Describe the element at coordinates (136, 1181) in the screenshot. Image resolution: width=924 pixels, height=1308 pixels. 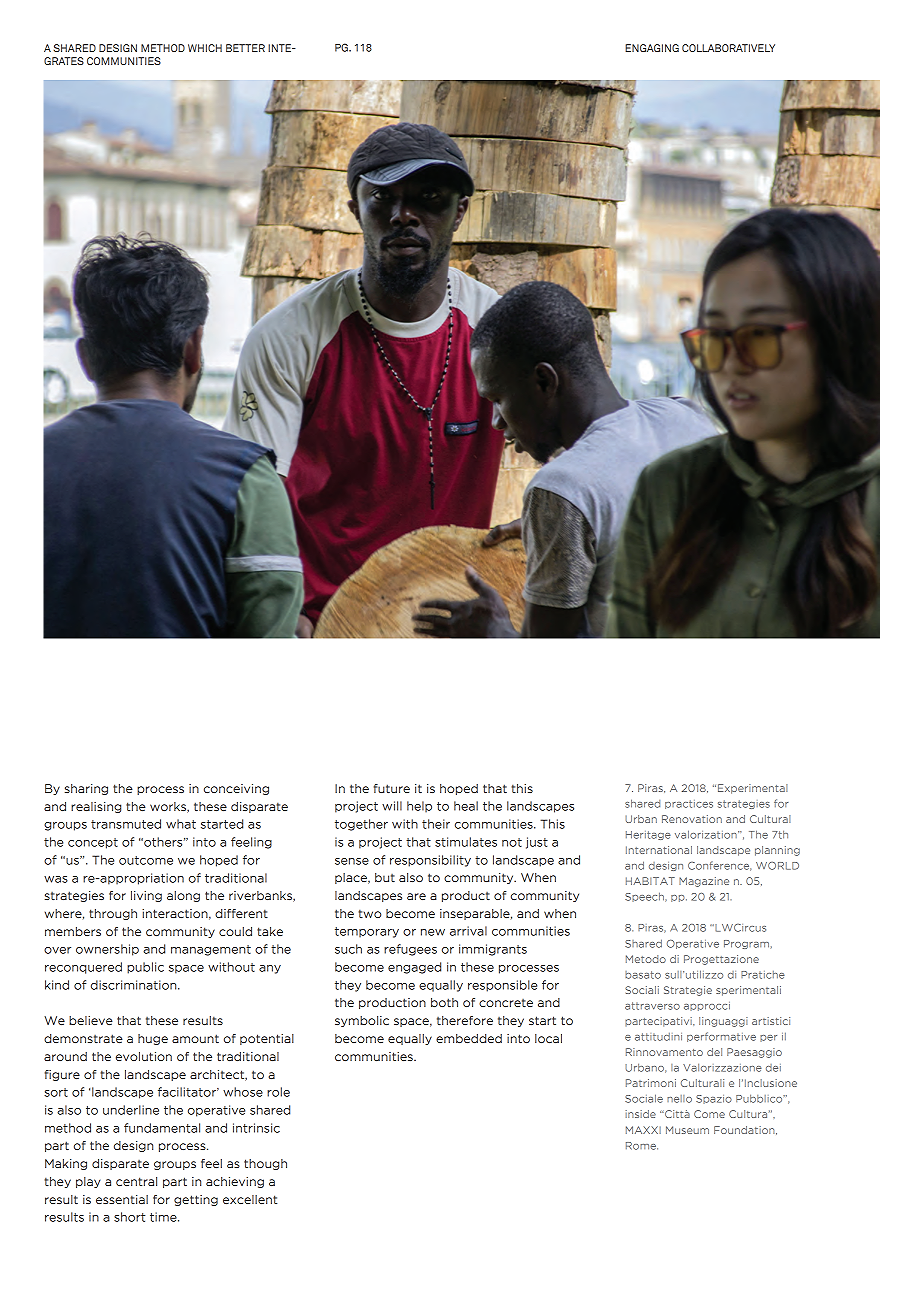
I see `central` at that location.
